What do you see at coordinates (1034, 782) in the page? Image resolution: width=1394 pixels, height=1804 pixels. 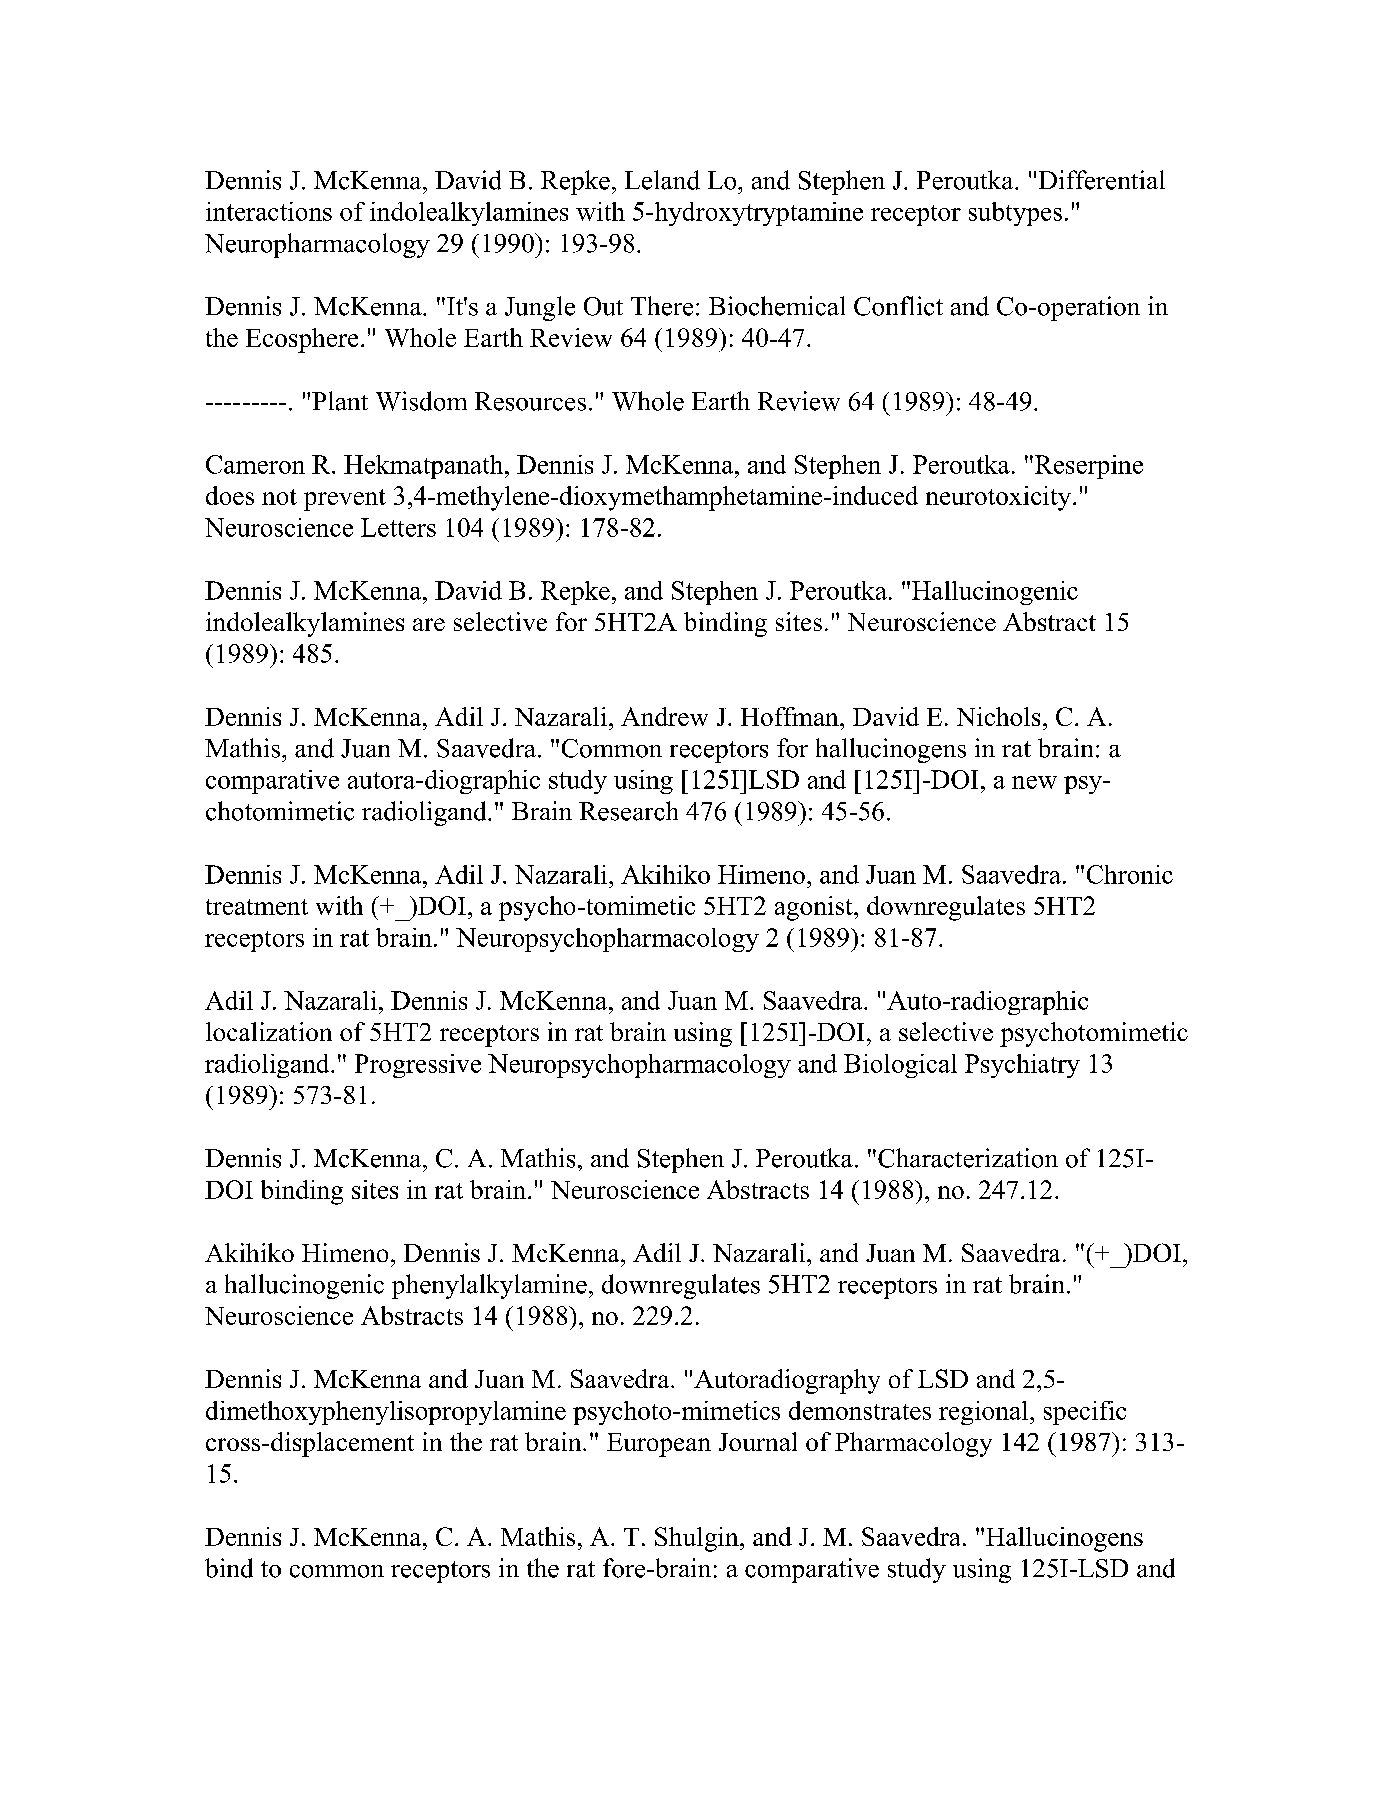 I see `new` at bounding box center [1034, 782].
